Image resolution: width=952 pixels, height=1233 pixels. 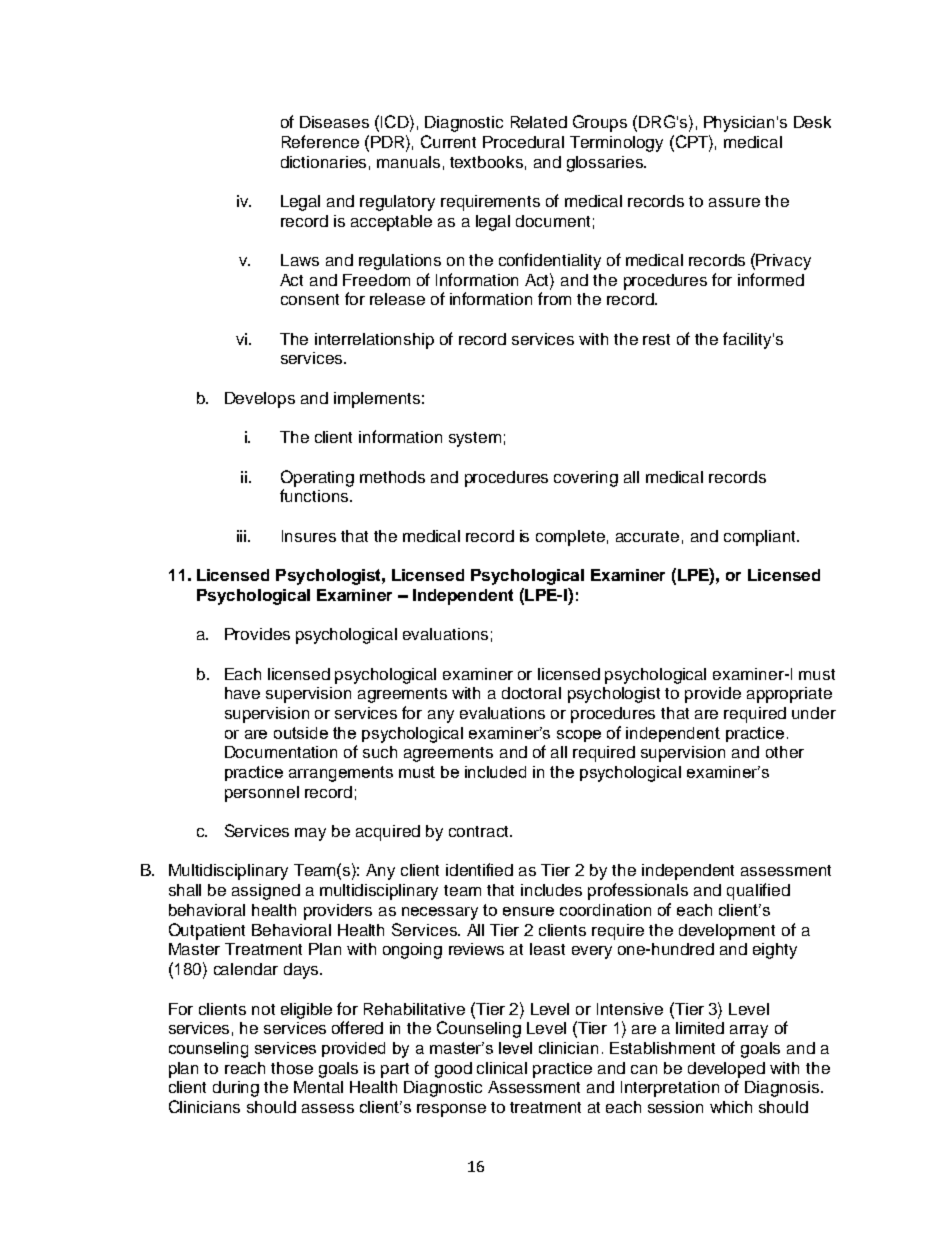 What do you see at coordinates (785, 752) in the screenshot?
I see `other` at bounding box center [785, 752].
